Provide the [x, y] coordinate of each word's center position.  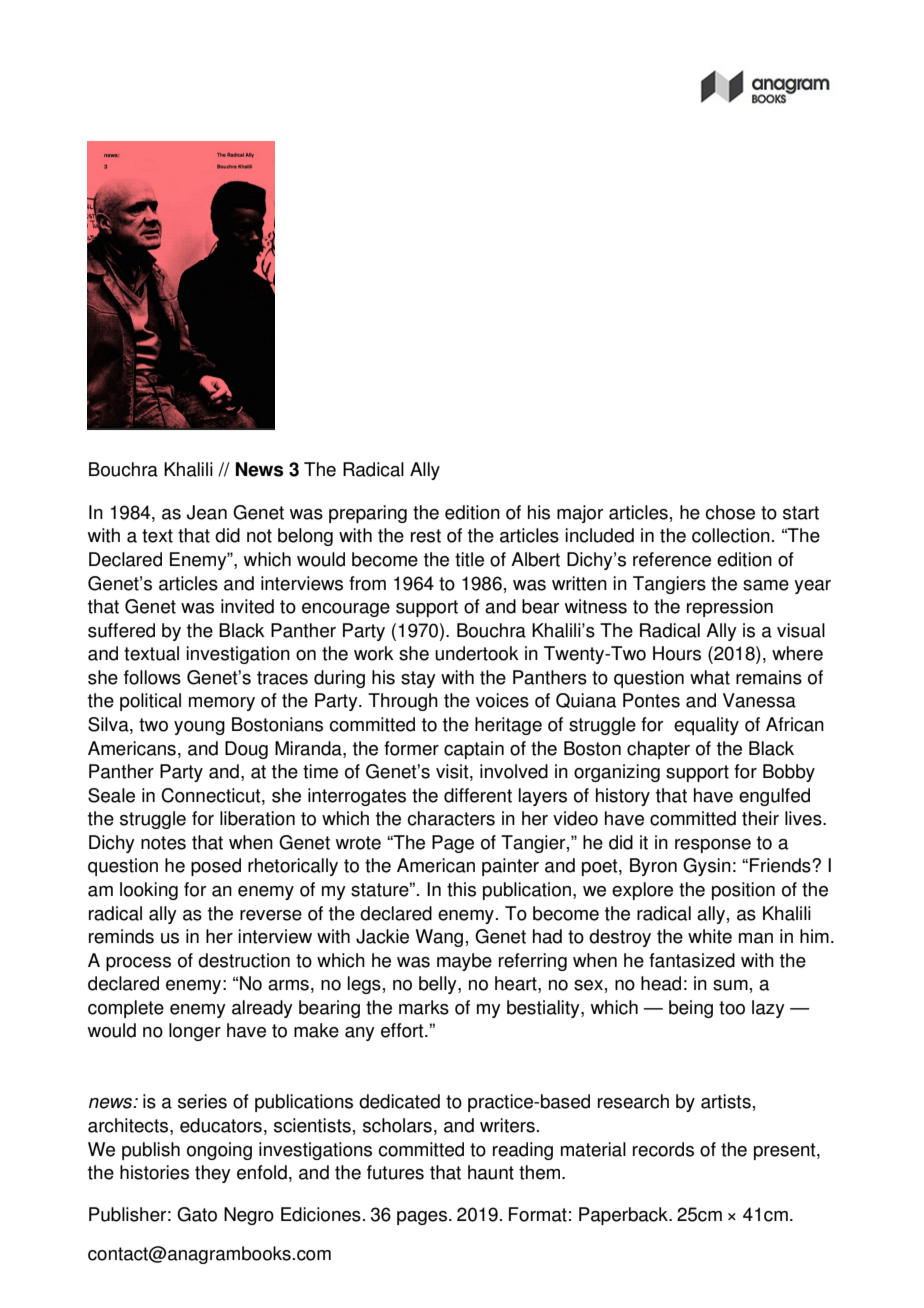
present [786, 1151]
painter [510, 867]
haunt [491, 1172]
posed [216, 867]
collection [731, 535]
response [713, 846]
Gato [197, 1214]
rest [426, 536]
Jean [207, 512]
